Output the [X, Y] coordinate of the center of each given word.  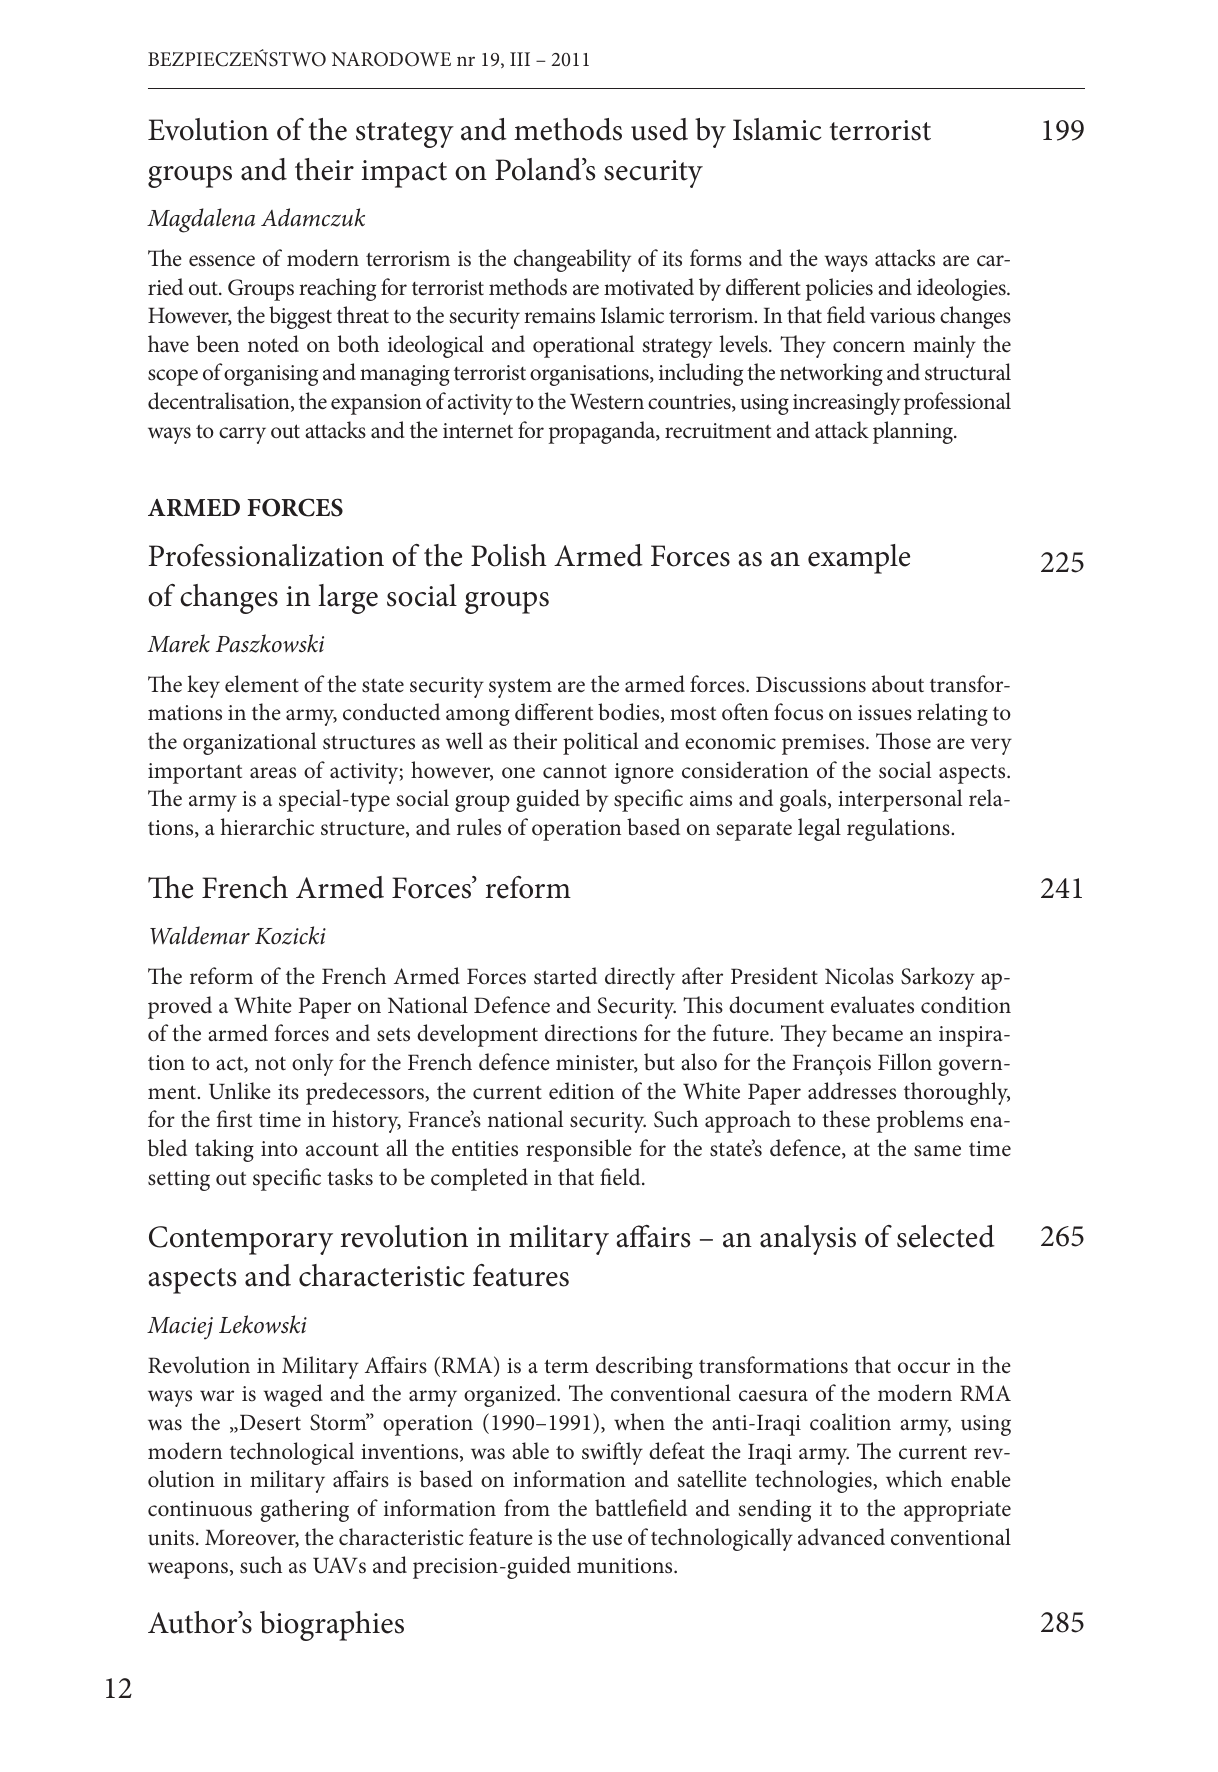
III [520, 59]
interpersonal [900, 800]
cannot [575, 771]
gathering [305, 1510]
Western [607, 401]
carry [242, 435]
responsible [579, 1150]
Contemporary [241, 1240]
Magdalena [201, 220]
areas [273, 773]
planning [914, 432]
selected [946, 1236]
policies [839, 289]
